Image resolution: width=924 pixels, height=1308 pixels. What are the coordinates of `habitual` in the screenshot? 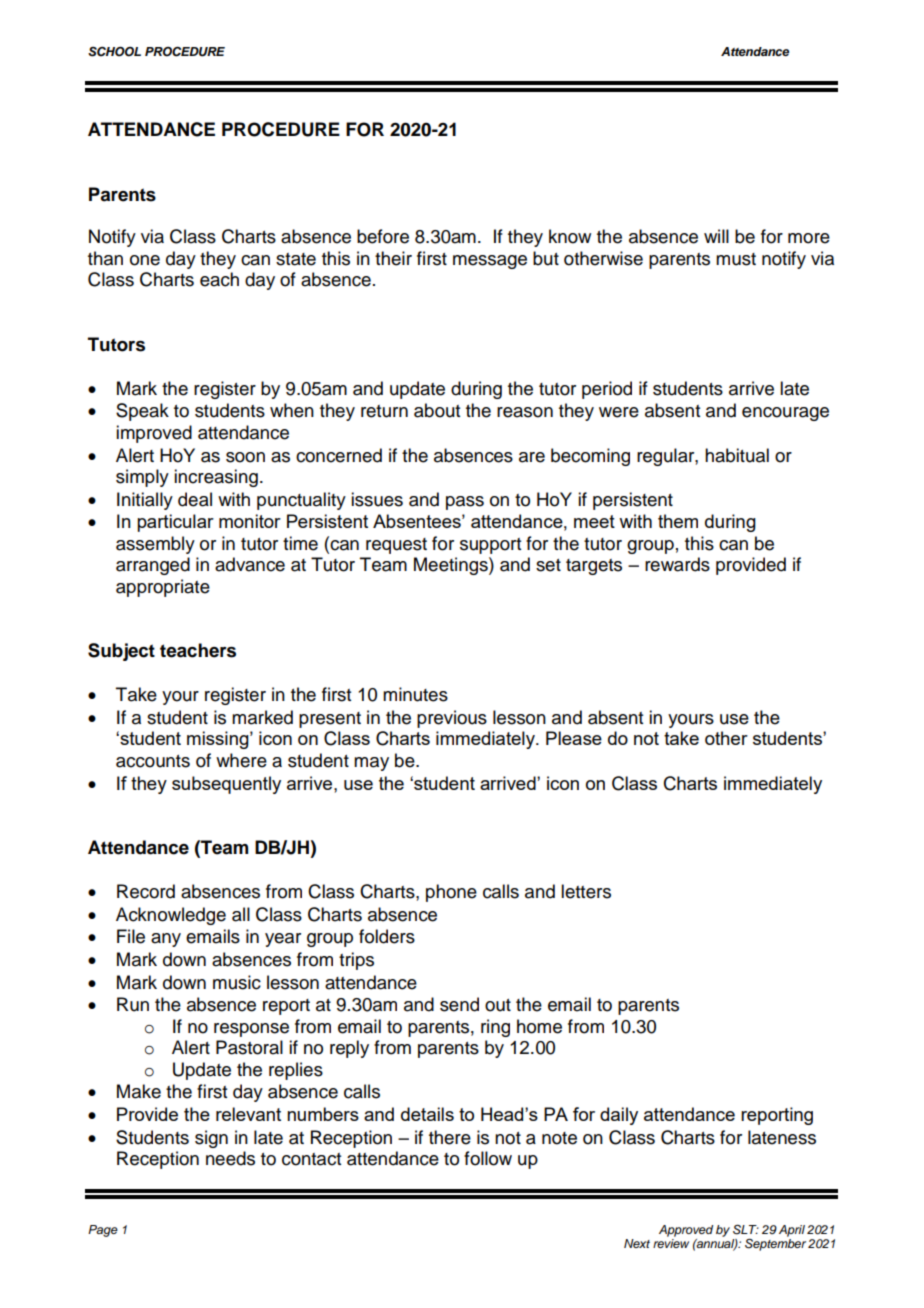 It's located at (737, 455).
